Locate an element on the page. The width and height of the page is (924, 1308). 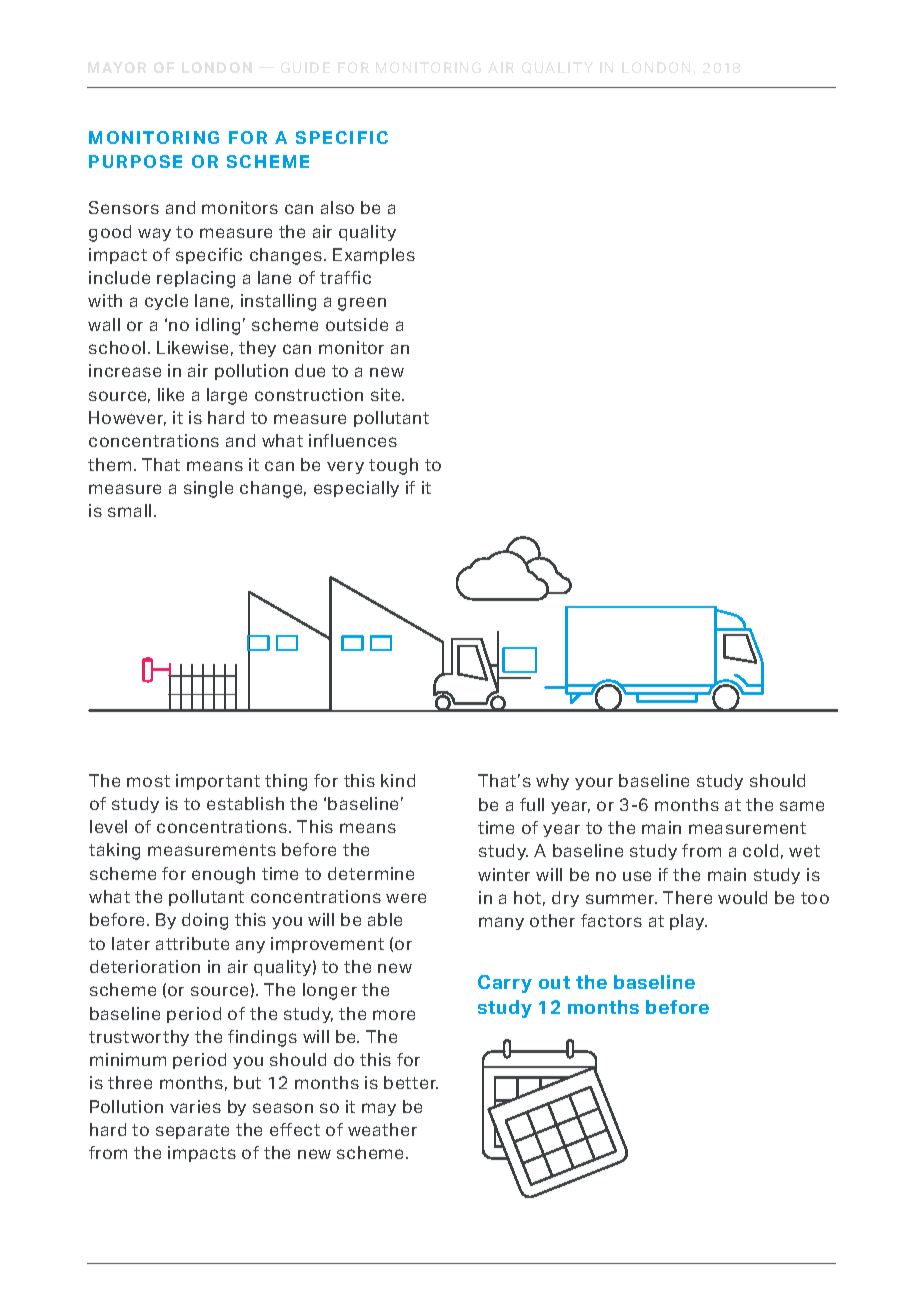
your is located at coordinates (594, 783).
